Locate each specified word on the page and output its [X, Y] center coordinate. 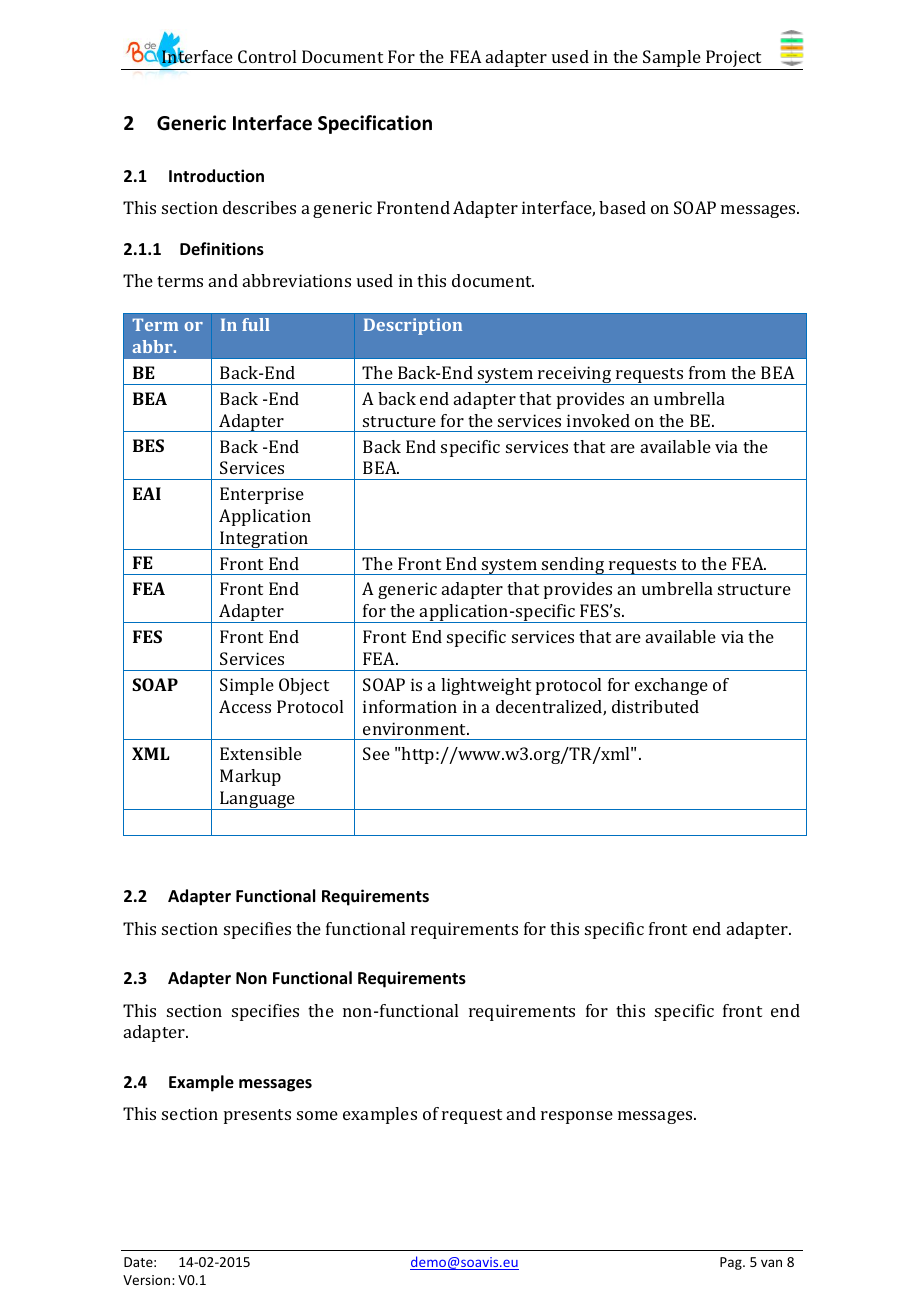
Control [267, 56]
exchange [671, 686]
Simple [247, 686]
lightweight [486, 686]
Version [148, 1280]
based [622, 207]
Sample [672, 60]
